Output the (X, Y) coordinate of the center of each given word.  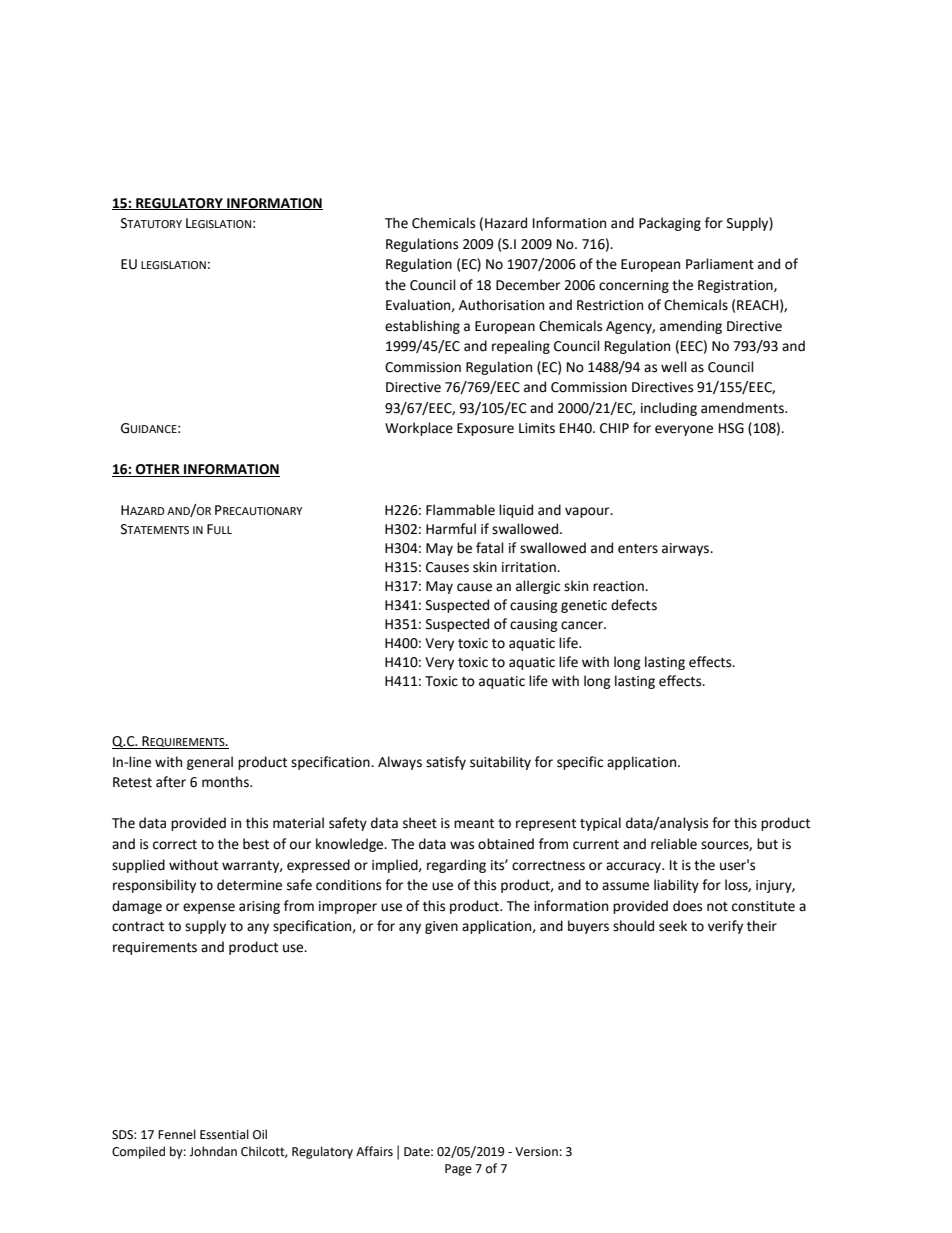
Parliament (720, 264)
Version (536, 1152)
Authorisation (501, 305)
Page (458, 1170)
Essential (224, 1134)
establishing (422, 327)
